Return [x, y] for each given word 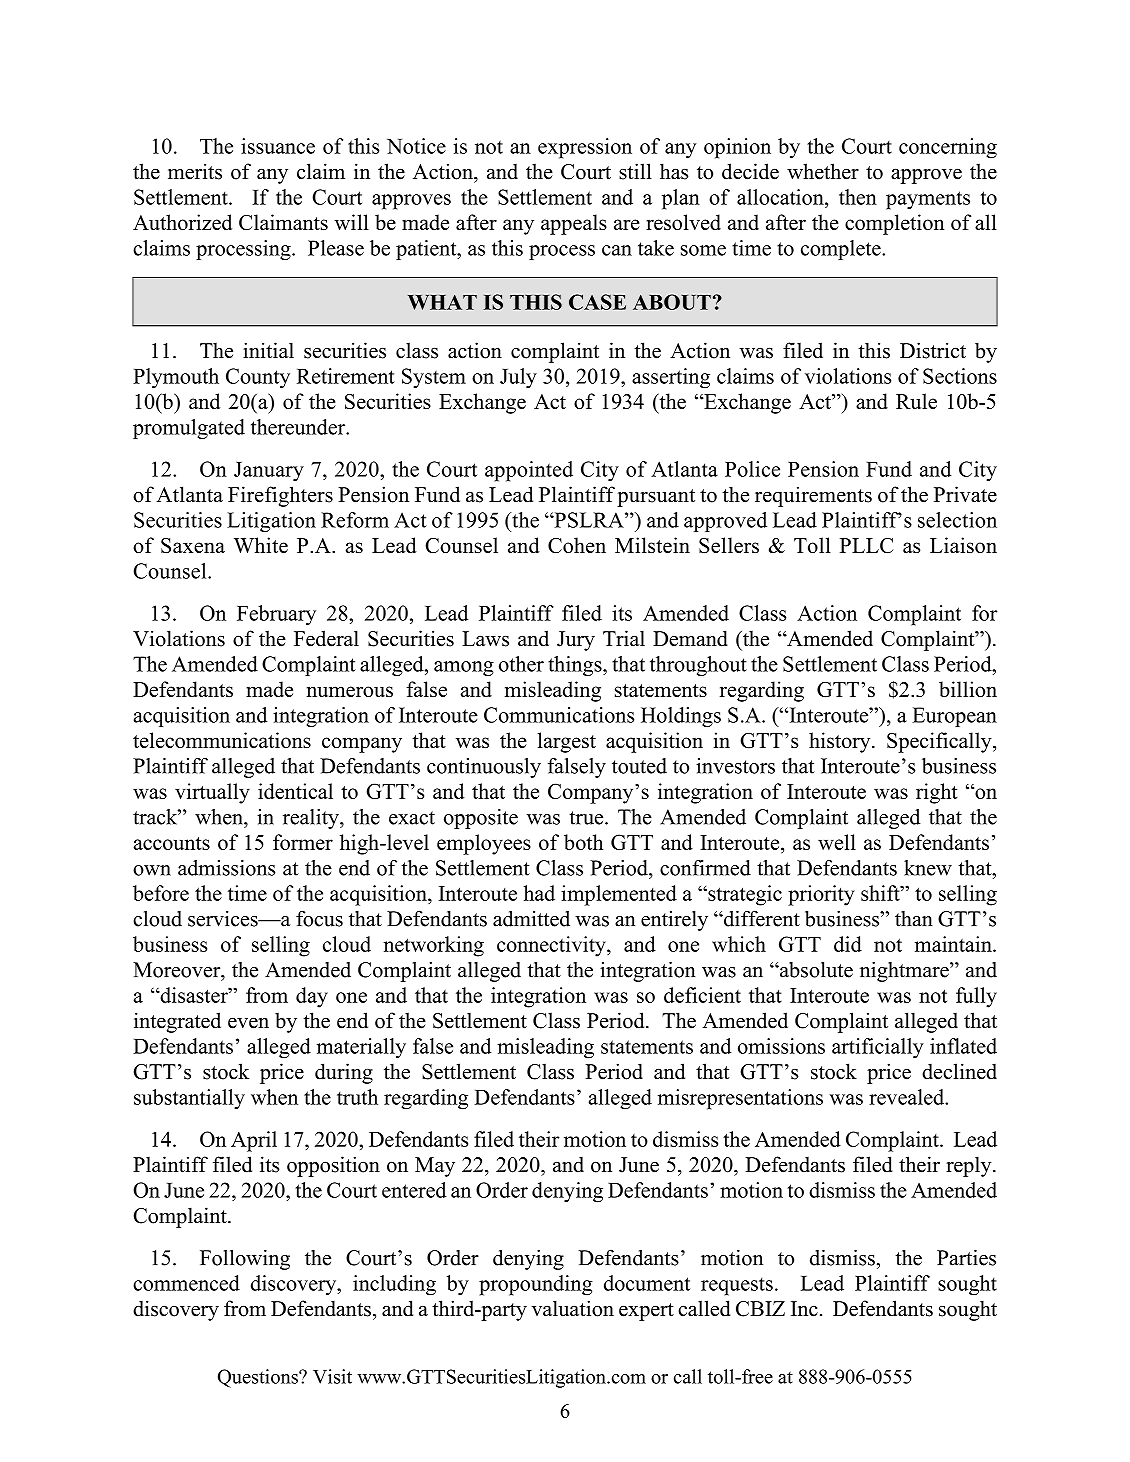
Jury [576, 641]
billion [968, 689]
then [858, 197]
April [254, 1141]
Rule [916, 401]
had [539, 893]
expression [585, 148]
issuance [278, 146]
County [258, 378]
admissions [226, 868]
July [518, 378]
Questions [259, 1378]
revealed [908, 1097]
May [435, 1167]
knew [928, 868]
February [276, 615]
